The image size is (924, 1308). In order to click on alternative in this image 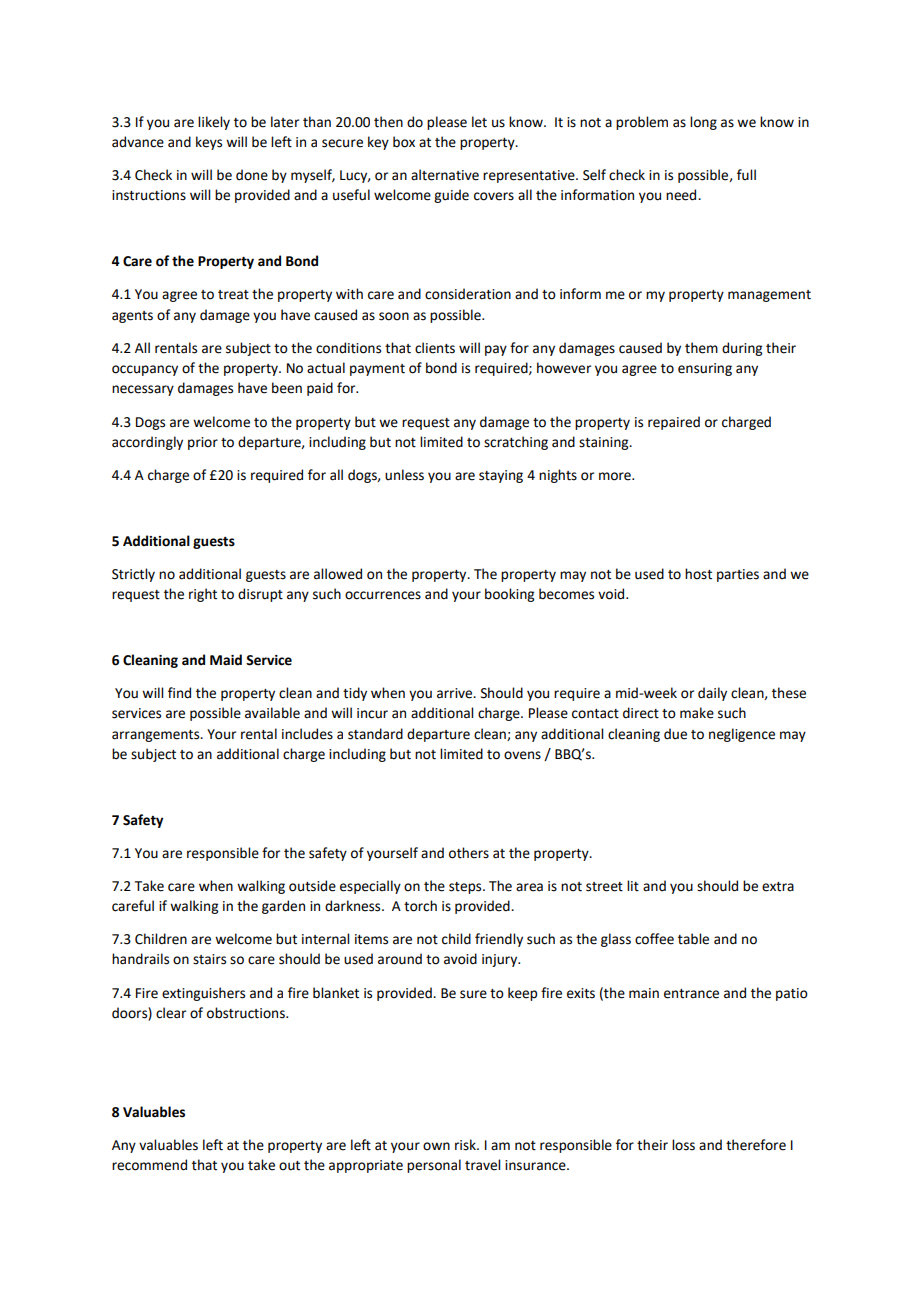, I will do `click(445, 175)`.
